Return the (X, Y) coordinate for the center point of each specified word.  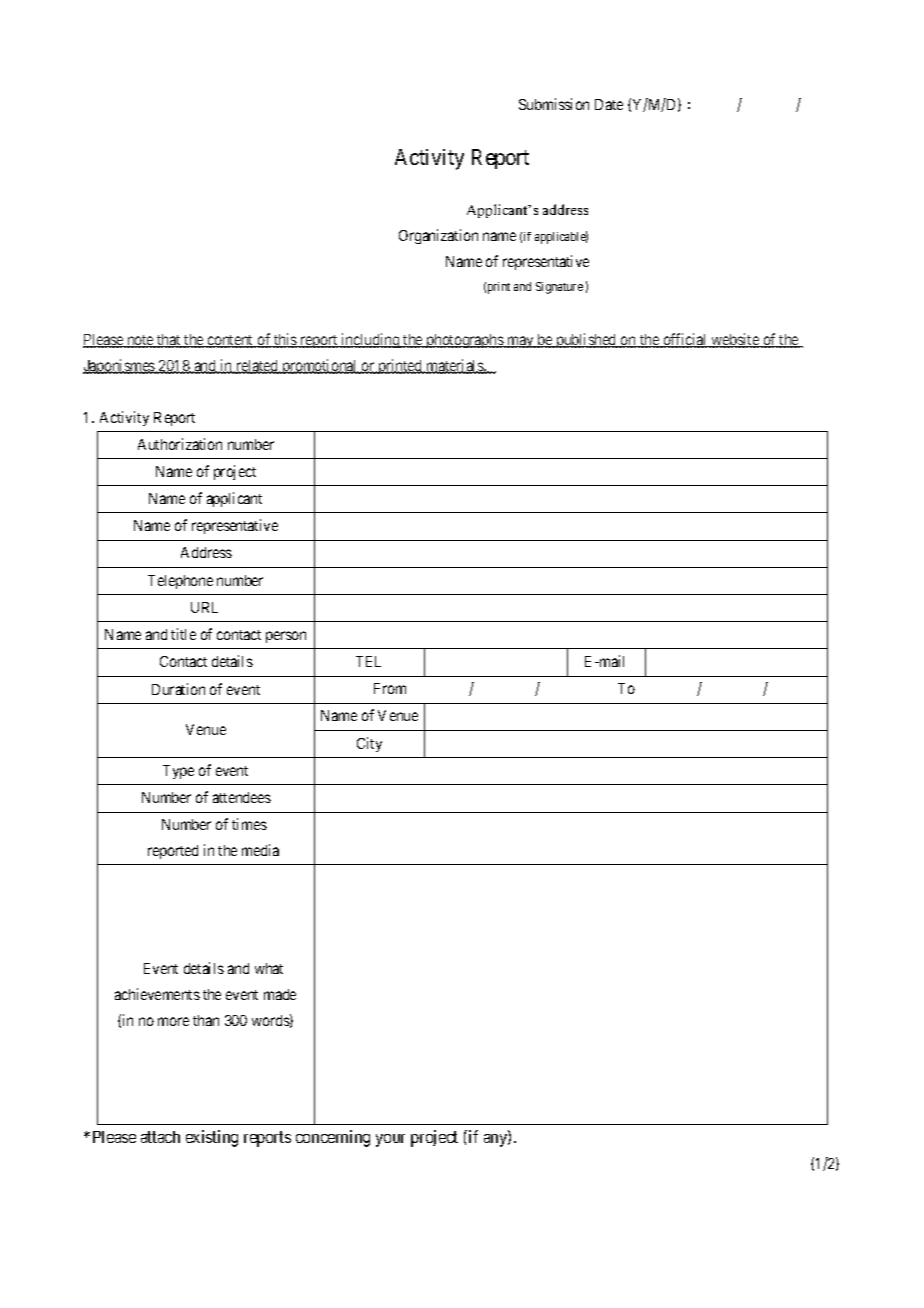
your (390, 1140)
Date (609, 104)
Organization (438, 236)
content (230, 341)
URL (204, 607)
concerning (333, 1138)
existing (212, 1138)
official (685, 340)
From (390, 688)
